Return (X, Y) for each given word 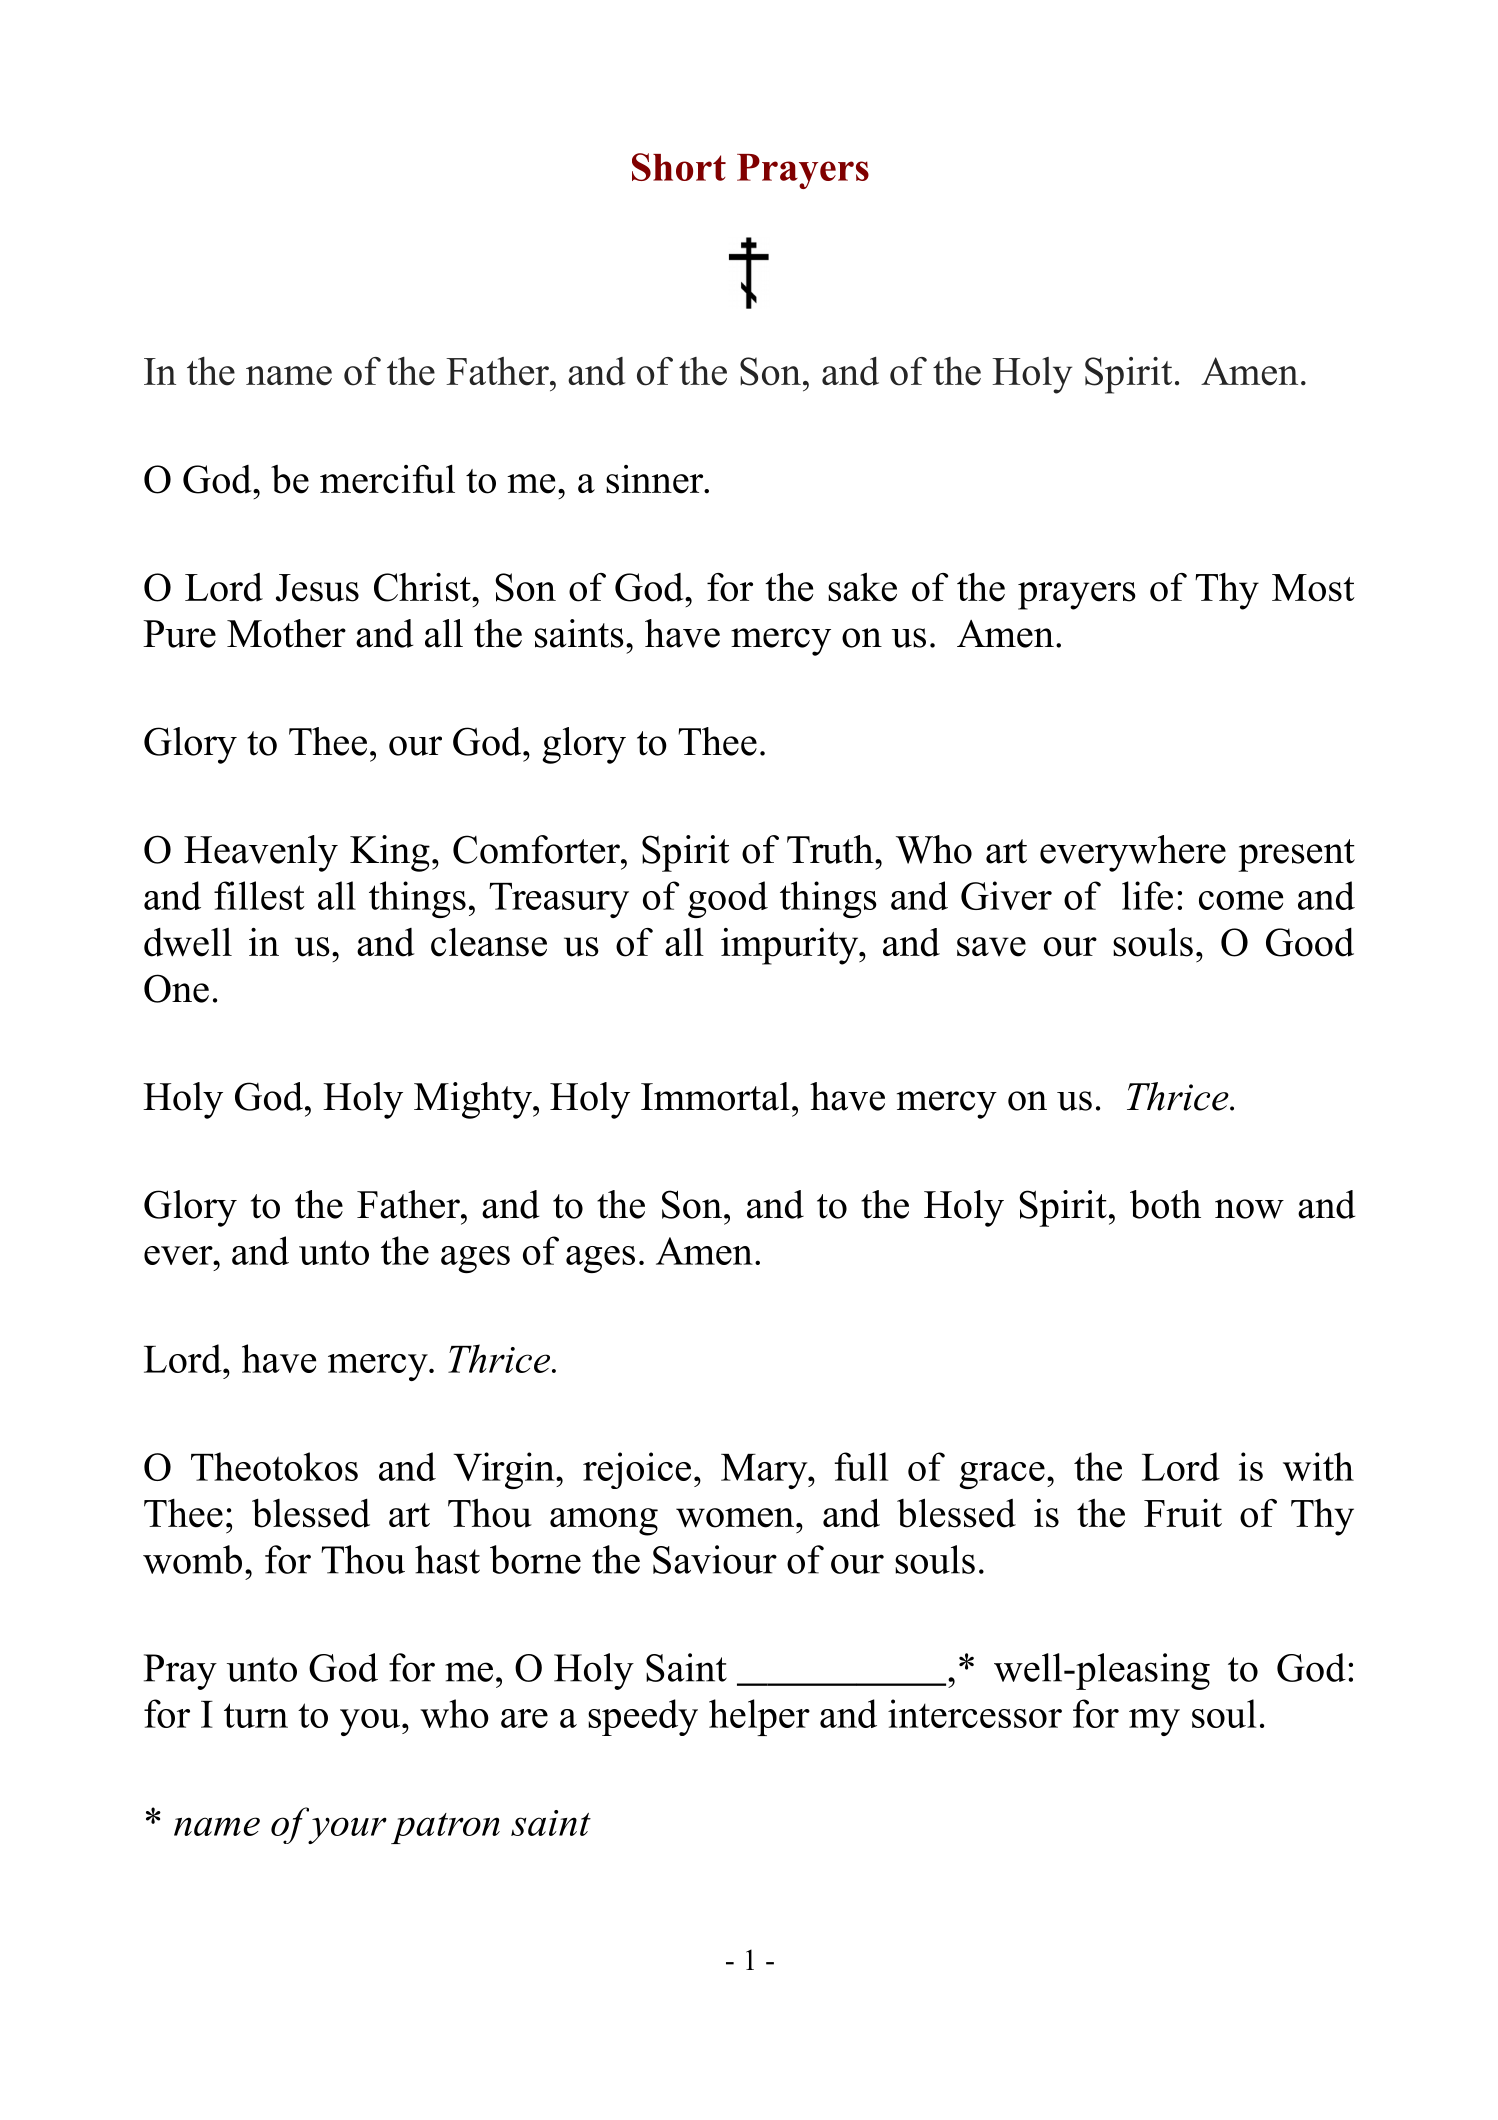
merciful (387, 479)
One (176, 988)
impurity (791, 946)
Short (679, 167)
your (347, 1830)
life (1147, 895)
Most (1313, 588)
